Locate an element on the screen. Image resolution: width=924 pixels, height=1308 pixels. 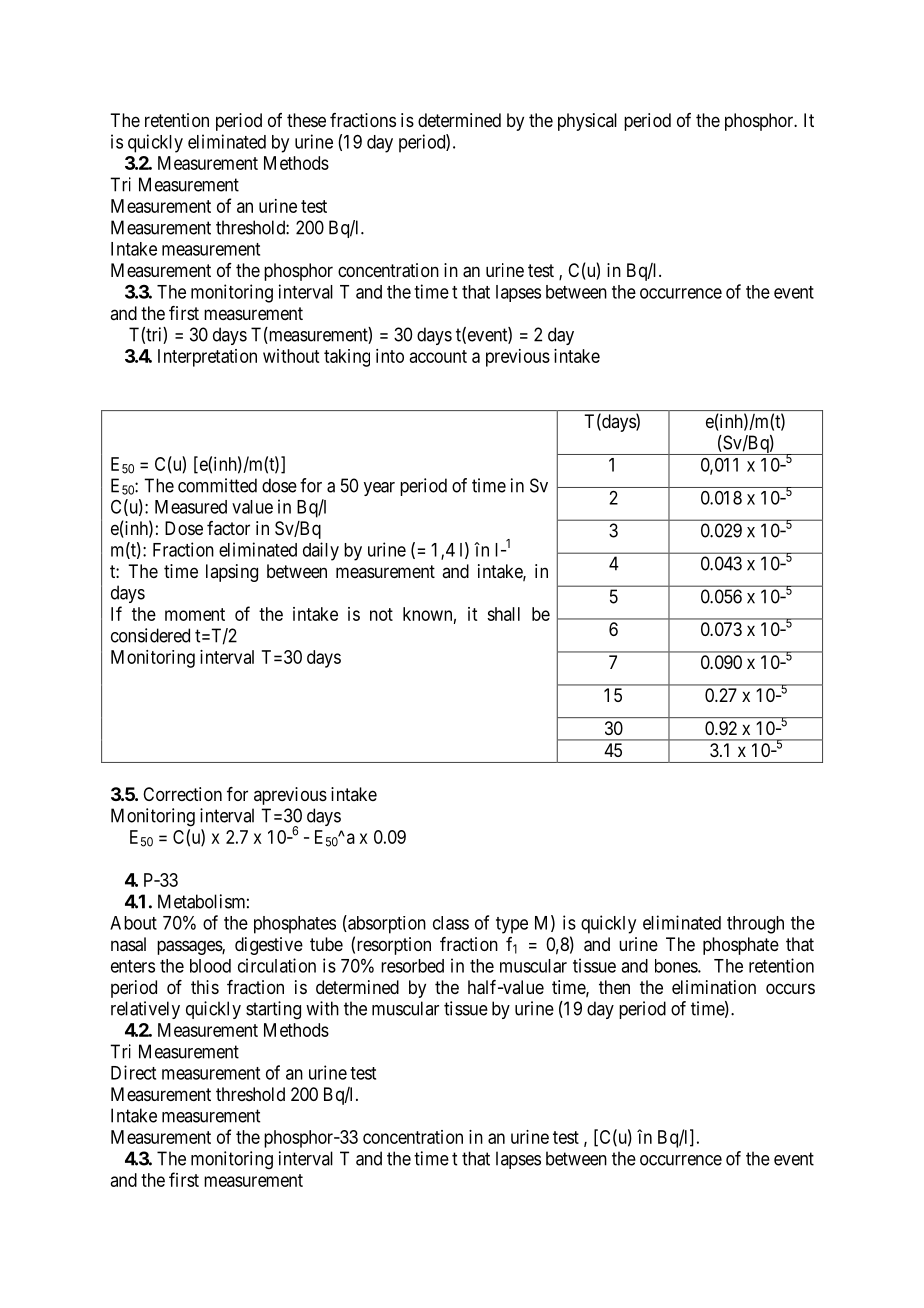
Correction is located at coordinates (182, 794).
